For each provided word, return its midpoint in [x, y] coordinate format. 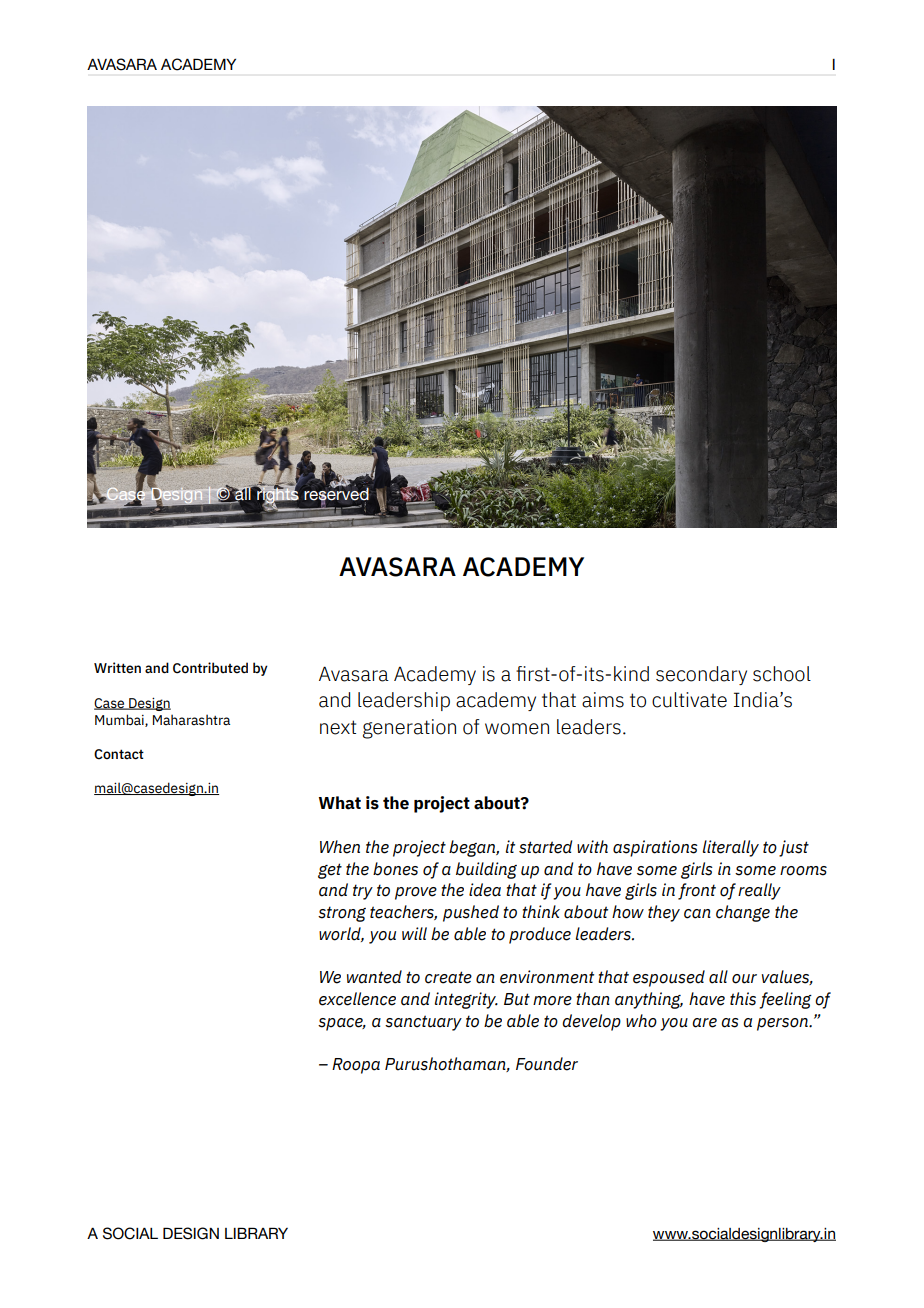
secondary [701, 675]
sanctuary [423, 1023]
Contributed [210, 668]
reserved [336, 494]
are [704, 1023]
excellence [357, 999]
